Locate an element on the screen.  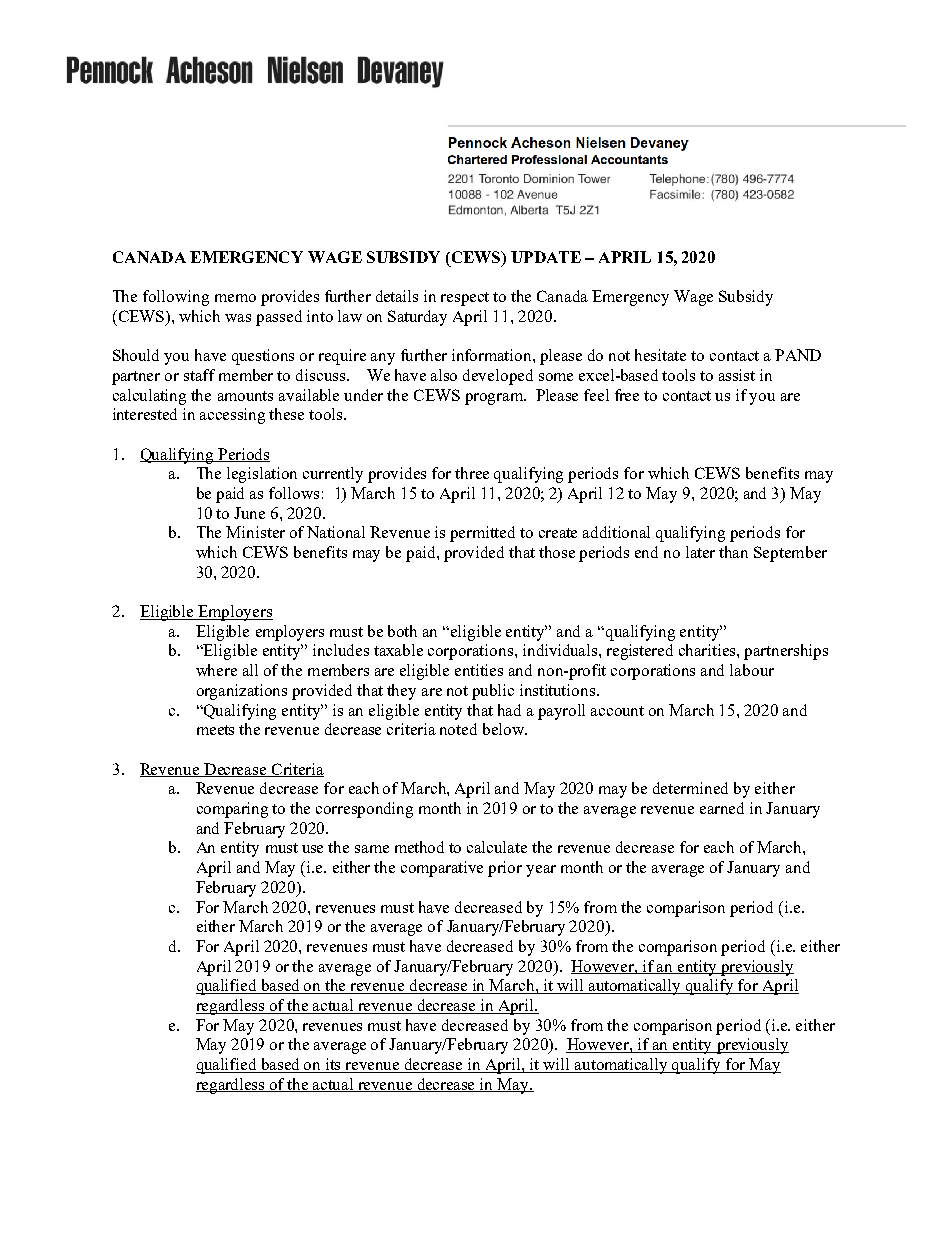
account is located at coordinates (617, 711).
